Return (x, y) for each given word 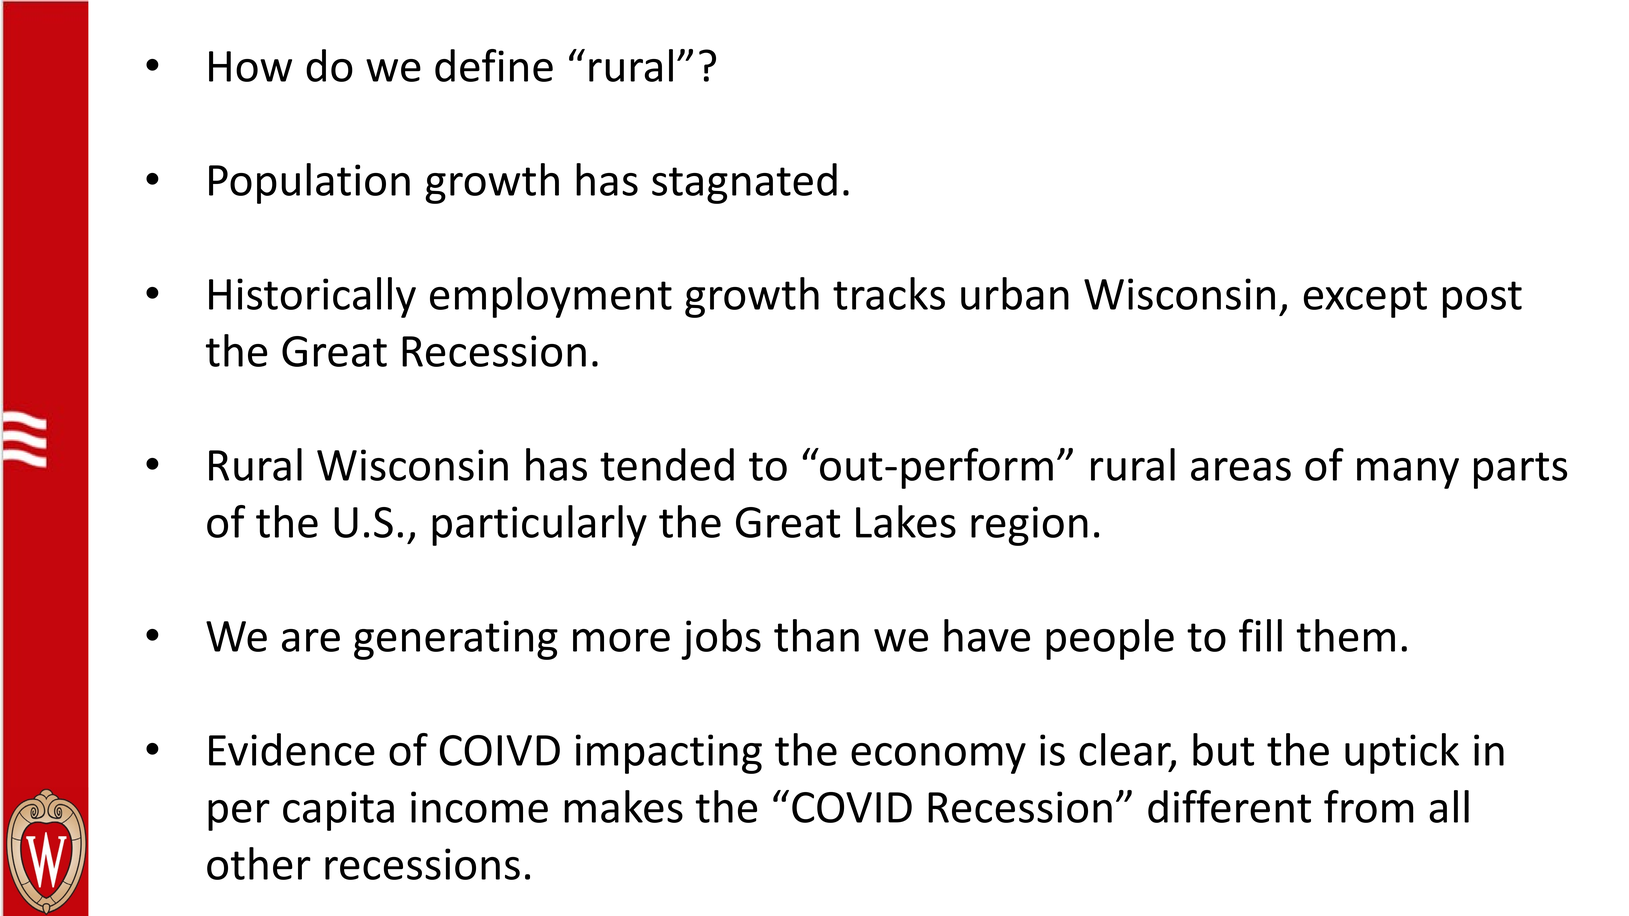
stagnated (744, 183)
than (816, 635)
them (1346, 635)
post (1482, 299)
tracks (889, 293)
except (1365, 299)
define (494, 65)
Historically (312, 297)
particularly (539, 525)
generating (456, 640)
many (1408, 473)
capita (338, 811)
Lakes (906, 521)
